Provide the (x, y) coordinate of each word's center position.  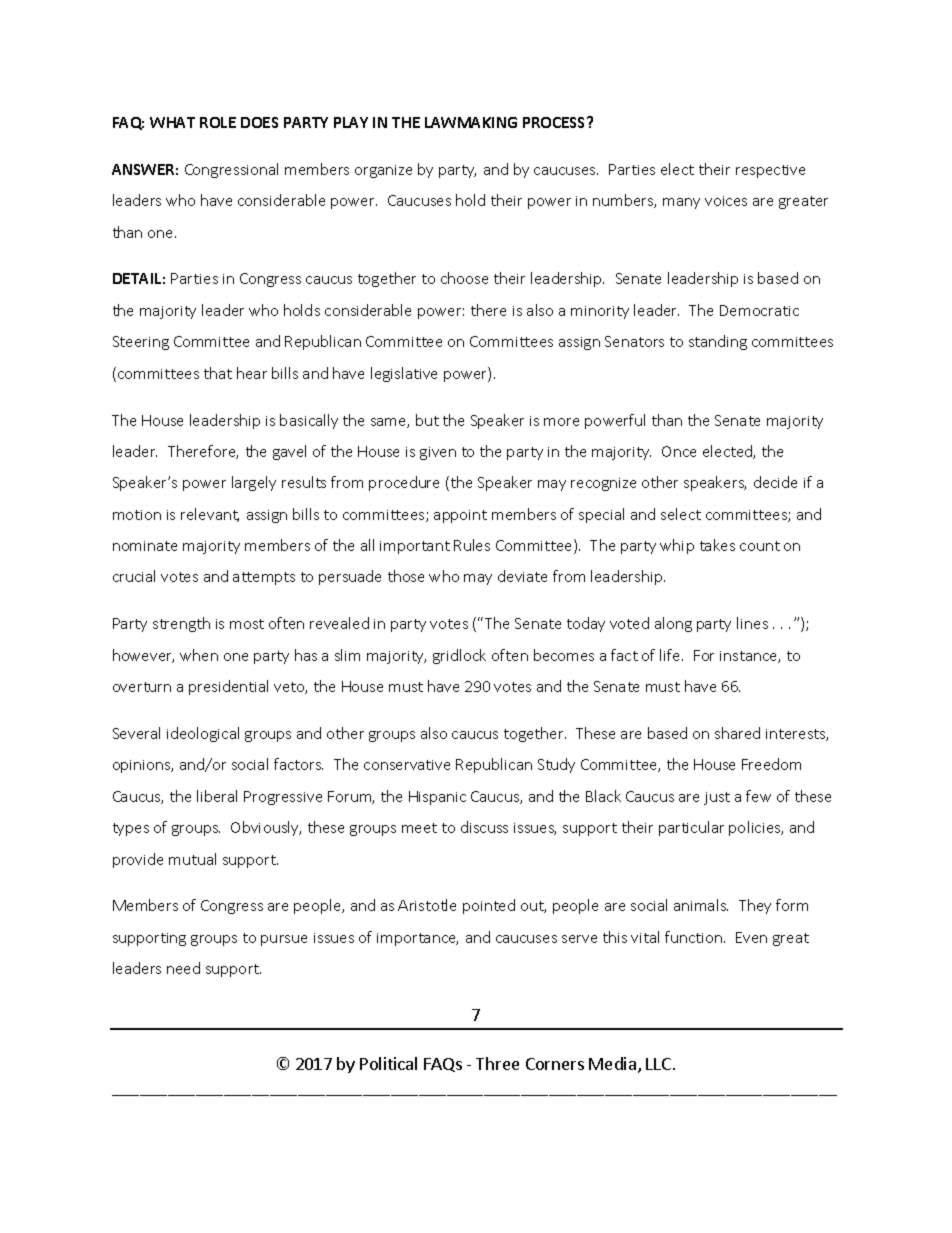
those (406, 576)
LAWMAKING (471, 122)
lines (752, 623)
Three (497, 1063)
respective (770, 171)
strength (181, 624)
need (183, 968)
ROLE (218, 122)
